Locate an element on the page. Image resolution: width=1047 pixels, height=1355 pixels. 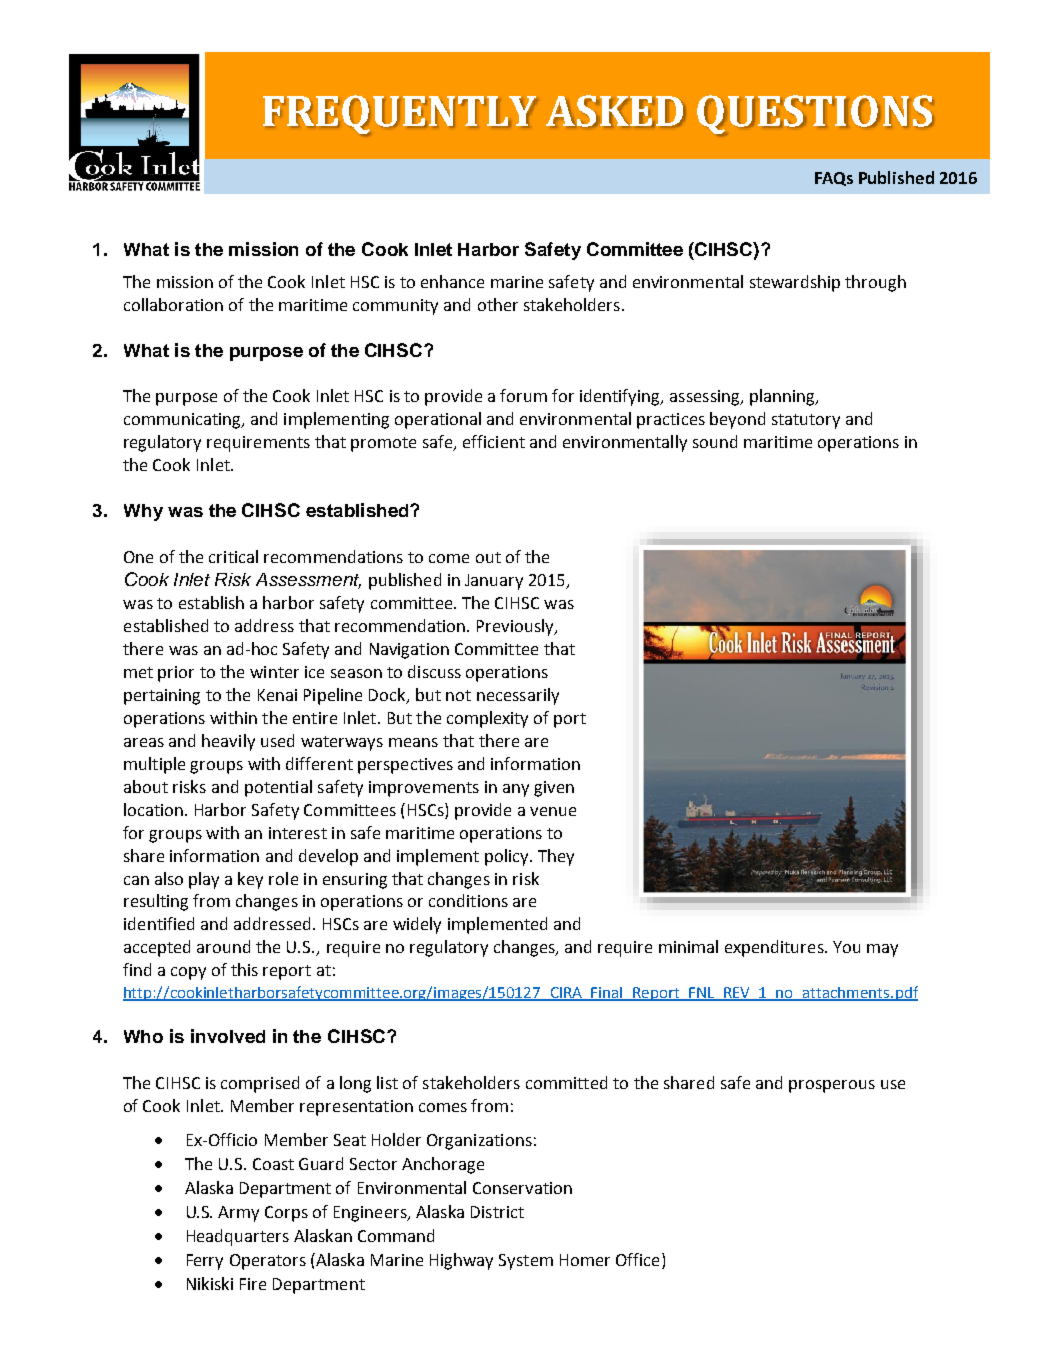
ASKED is located at coordinates (615, 111).
